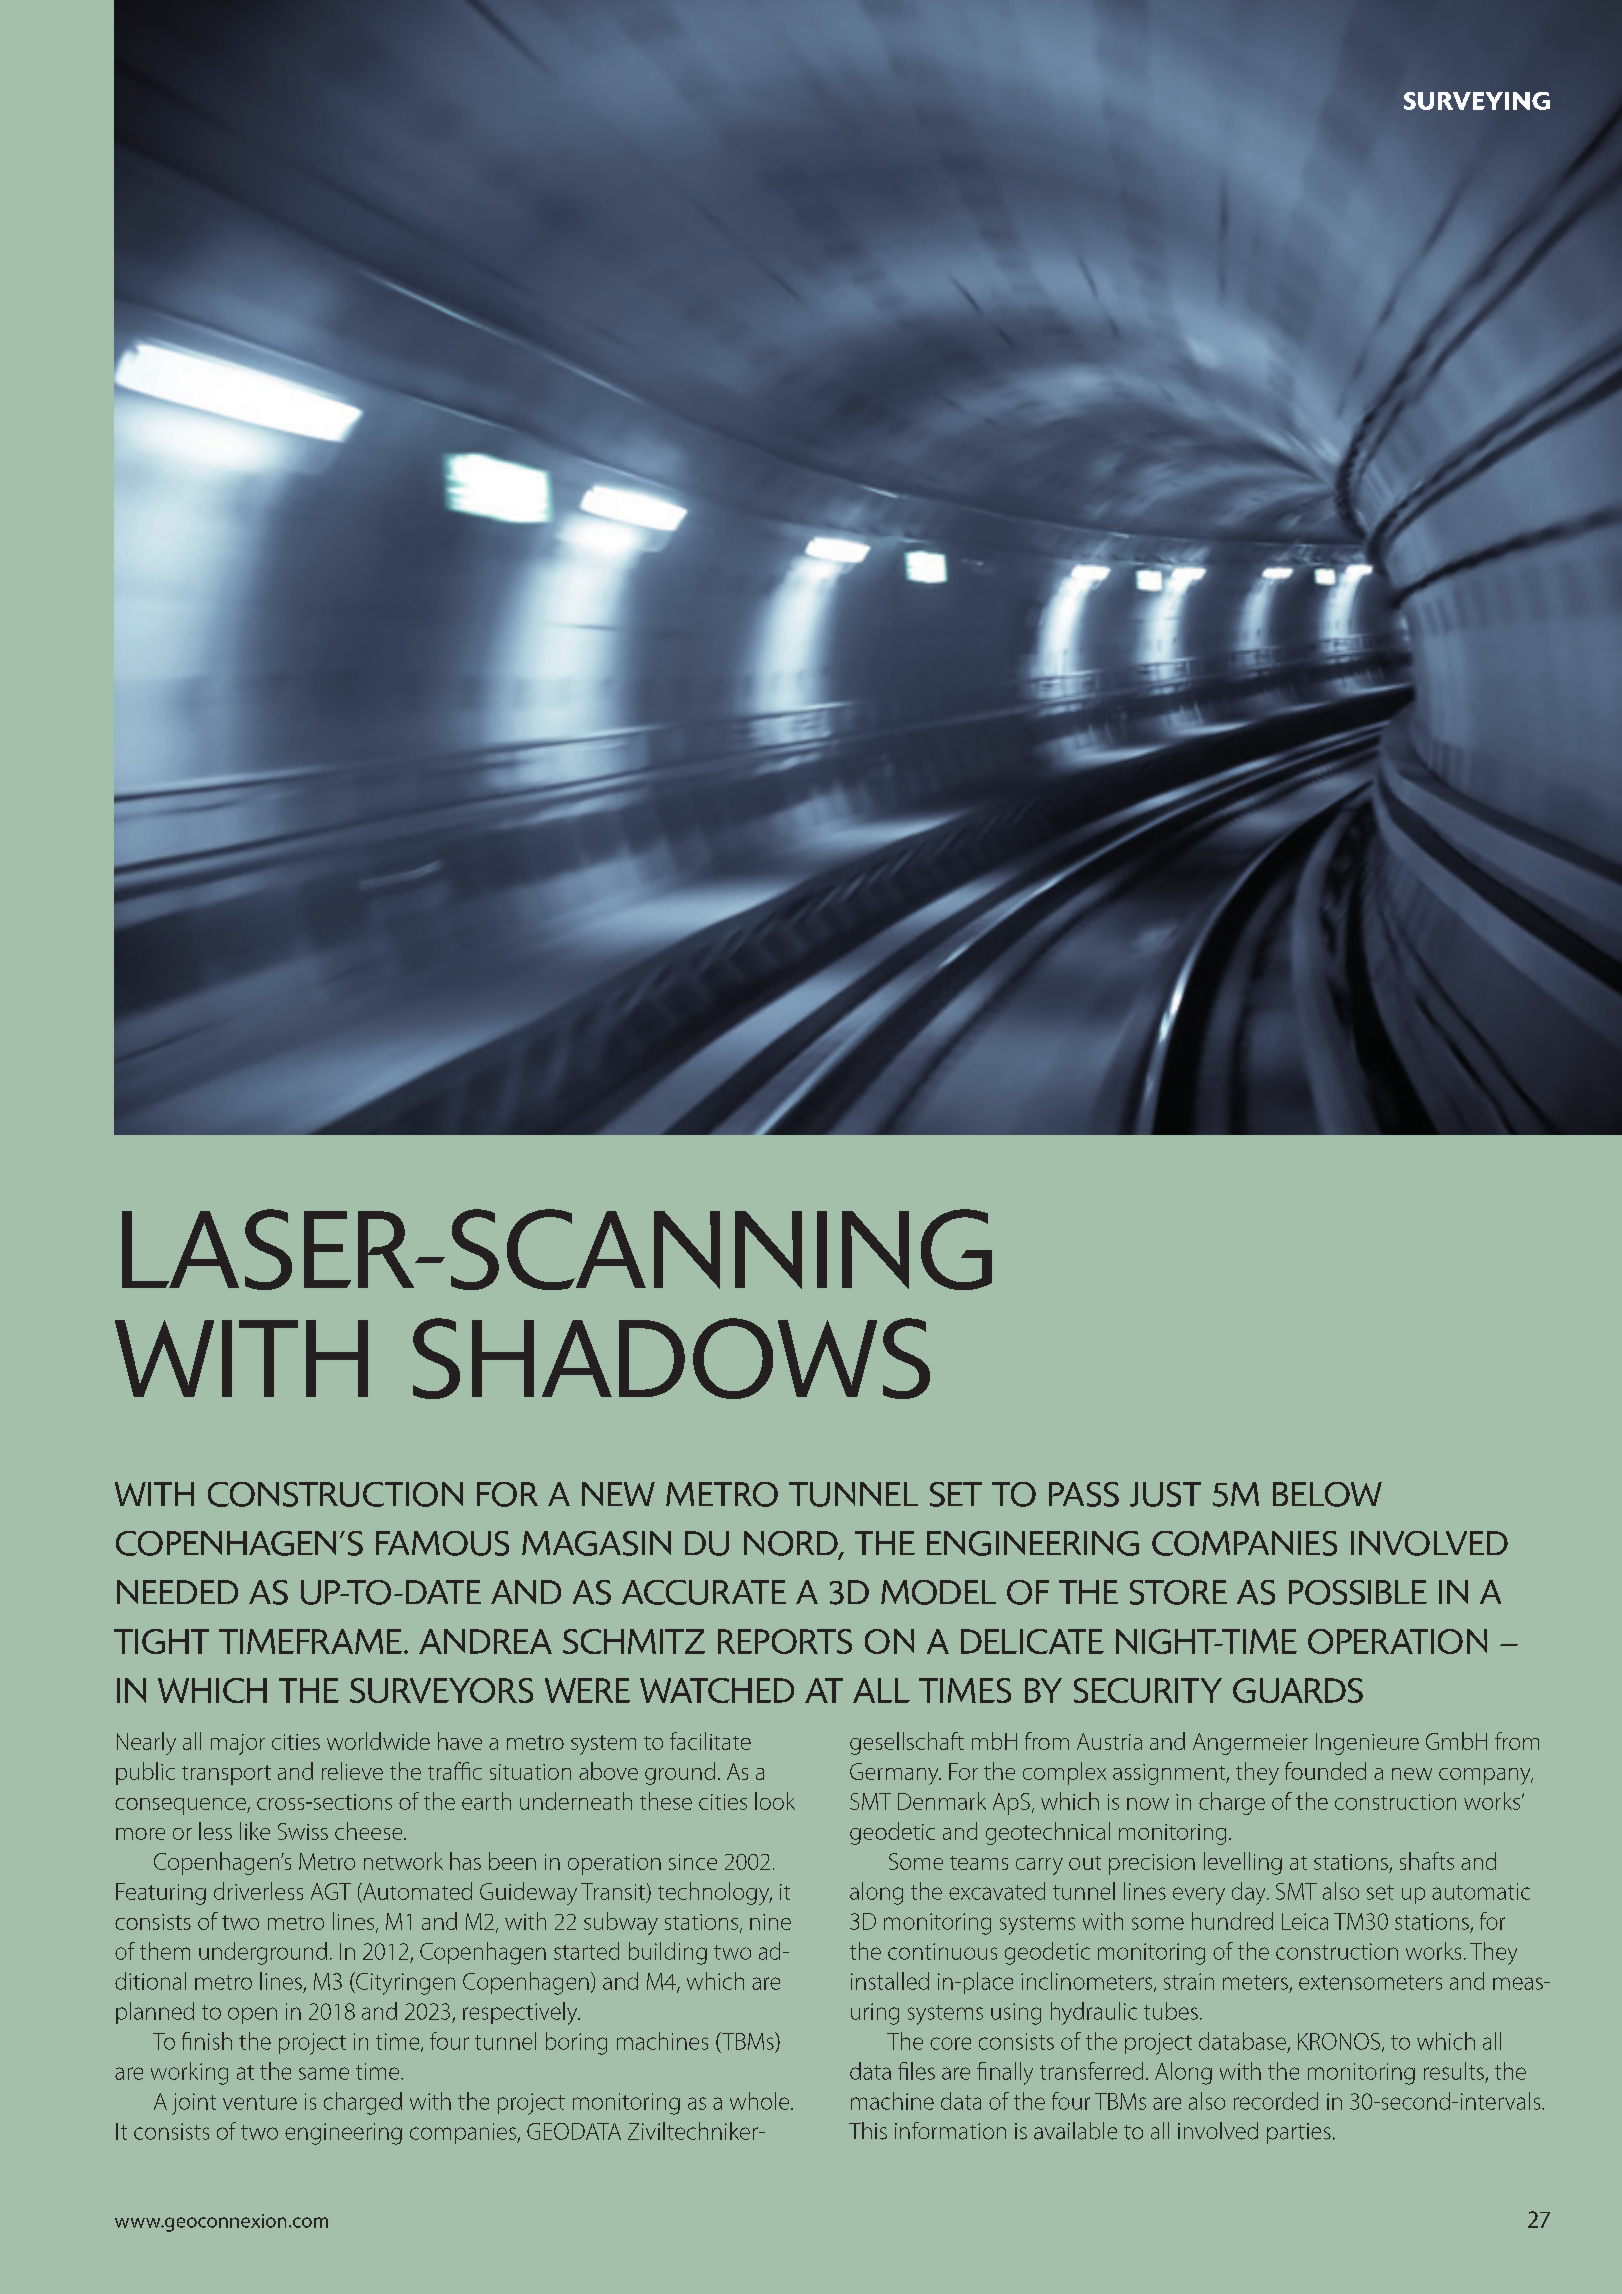 The height and width of the document is (2294, 1622). Describe the element at coordinates (1327, 1494) in the document. I see `BELOW` at that location.
